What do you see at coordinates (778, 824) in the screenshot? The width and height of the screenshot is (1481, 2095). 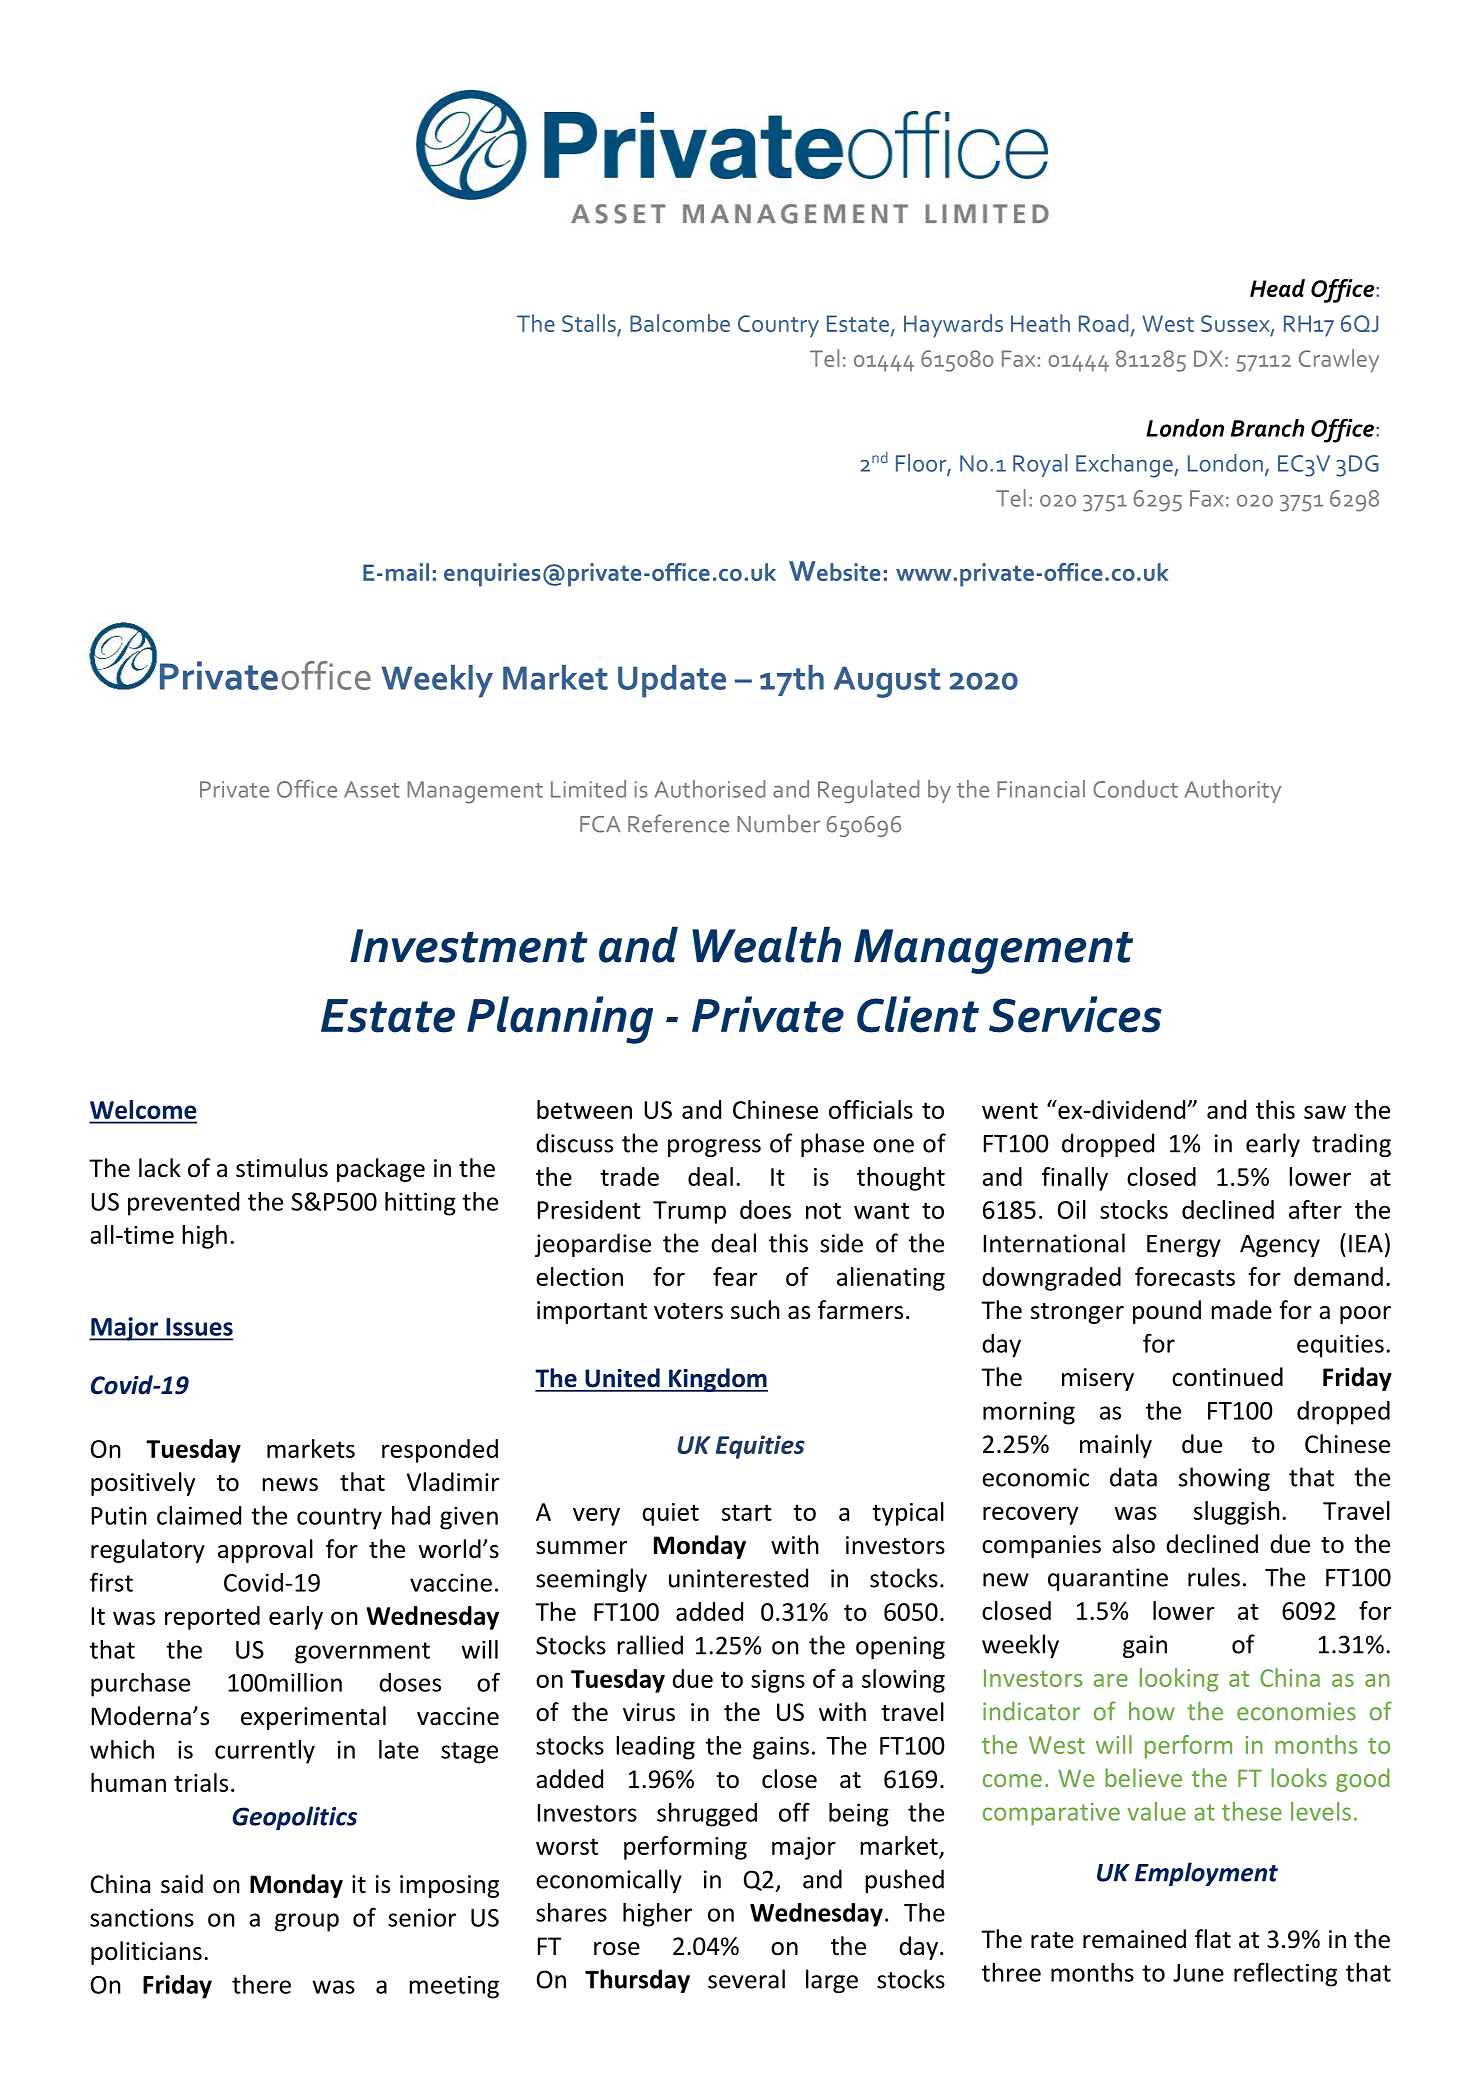 I see `Number` at bounding box center [778, 824].
